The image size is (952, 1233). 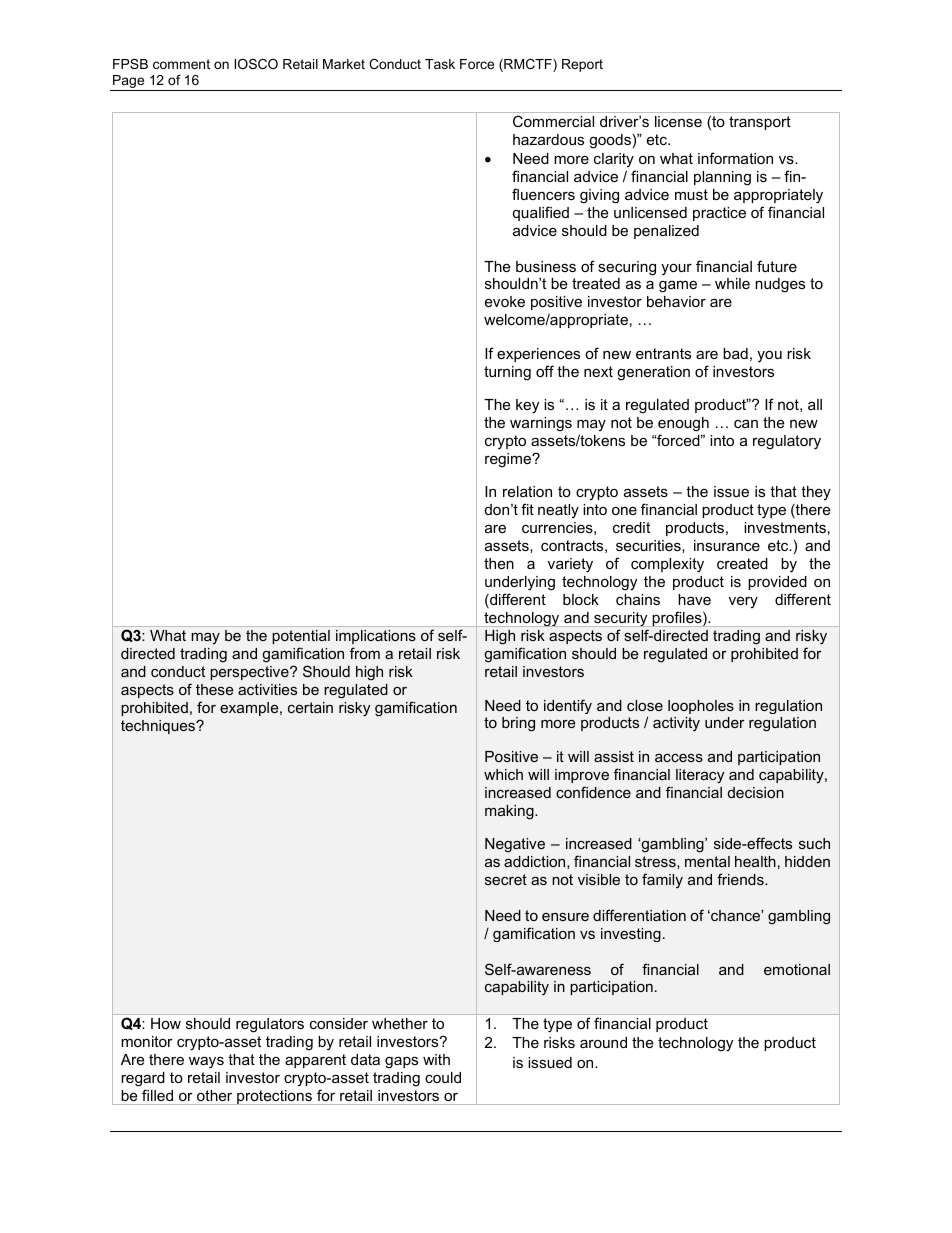 What do you see at coordinates (499, 563) in the screenshot?
I see `then` at bounding box center [499, 563].
